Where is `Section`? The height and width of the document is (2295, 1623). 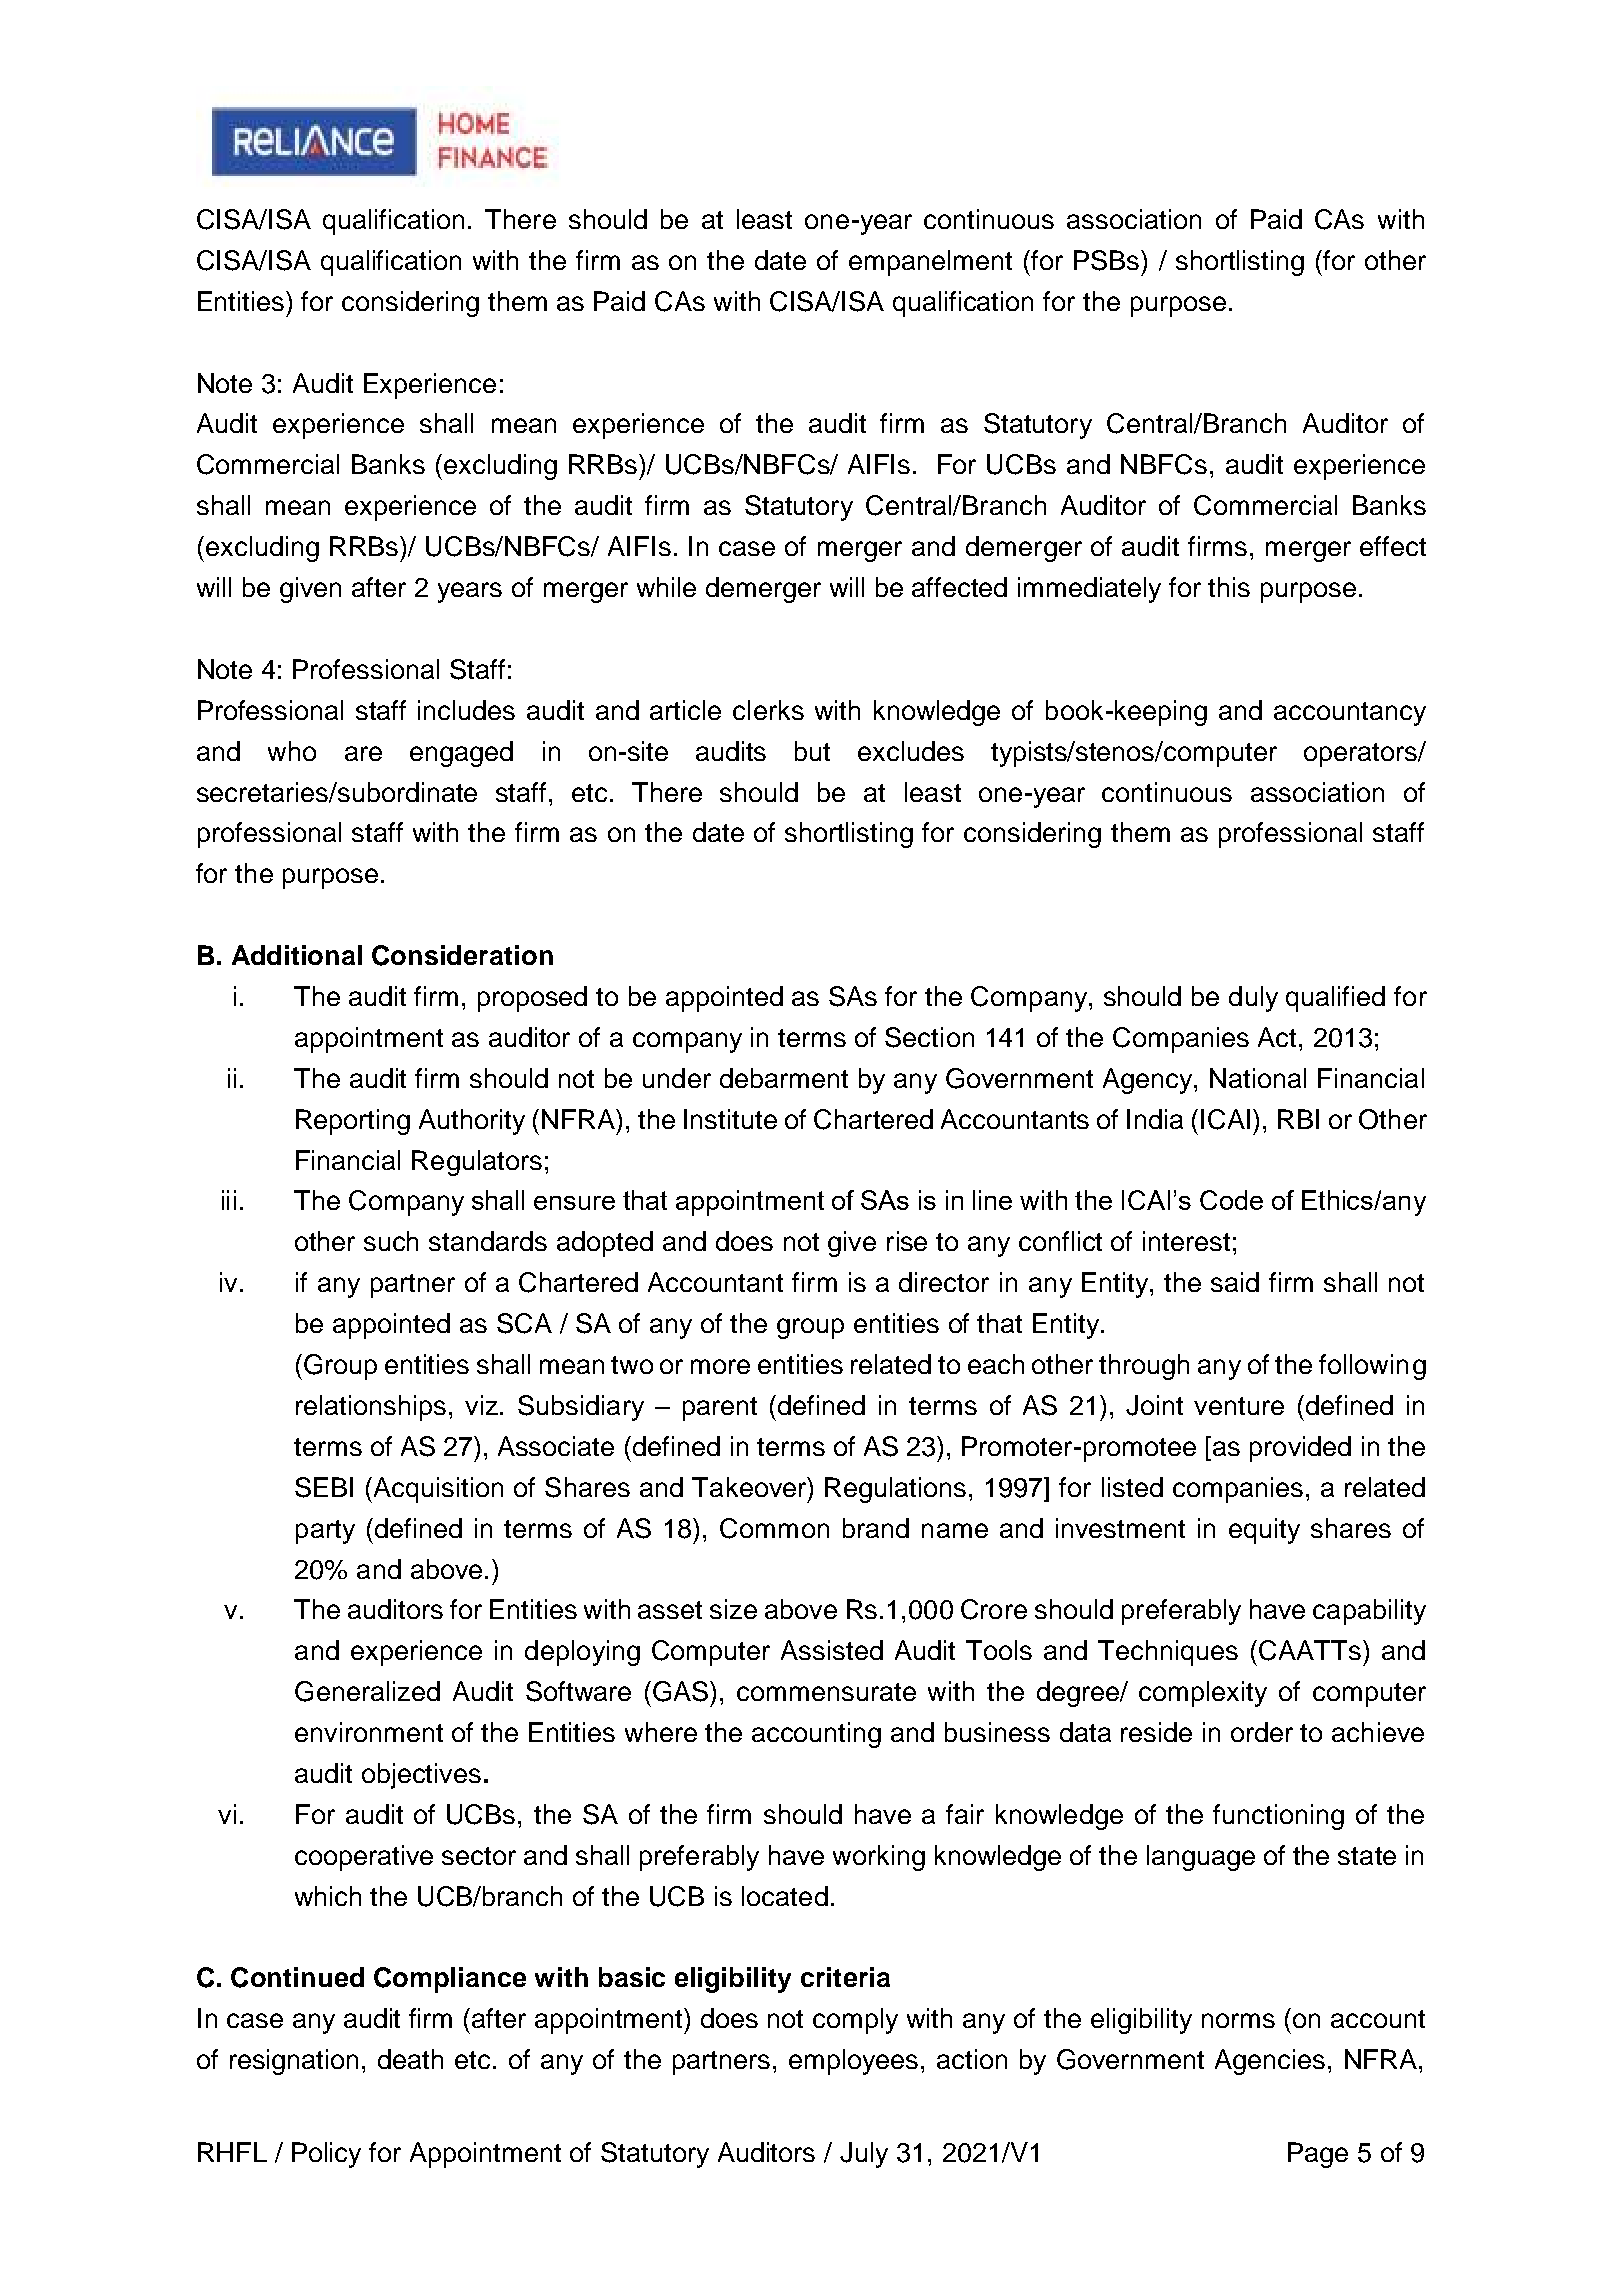
Section is located at coordinates (929, 1037).
